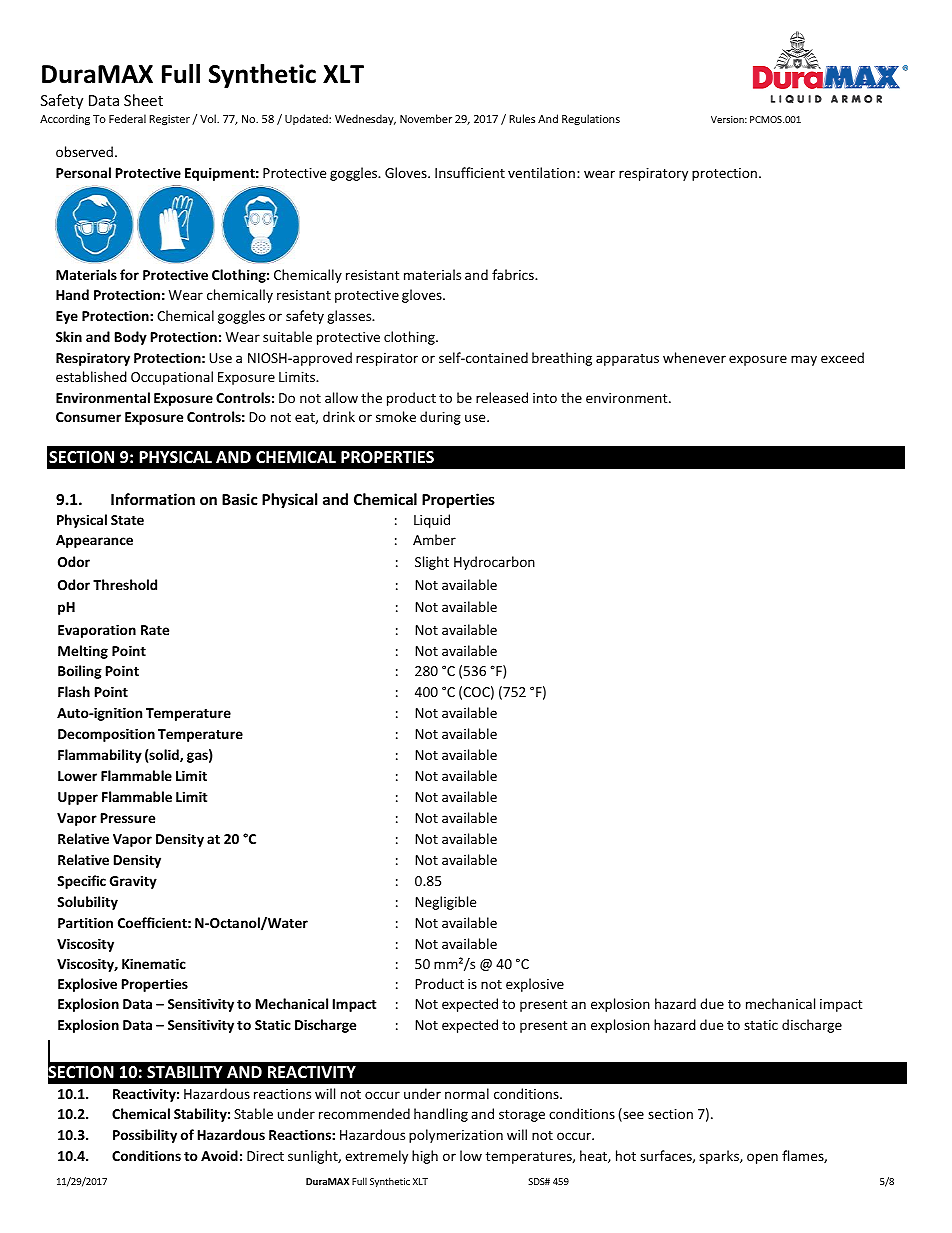  I want to click on Pressure, so click(128, 818).
